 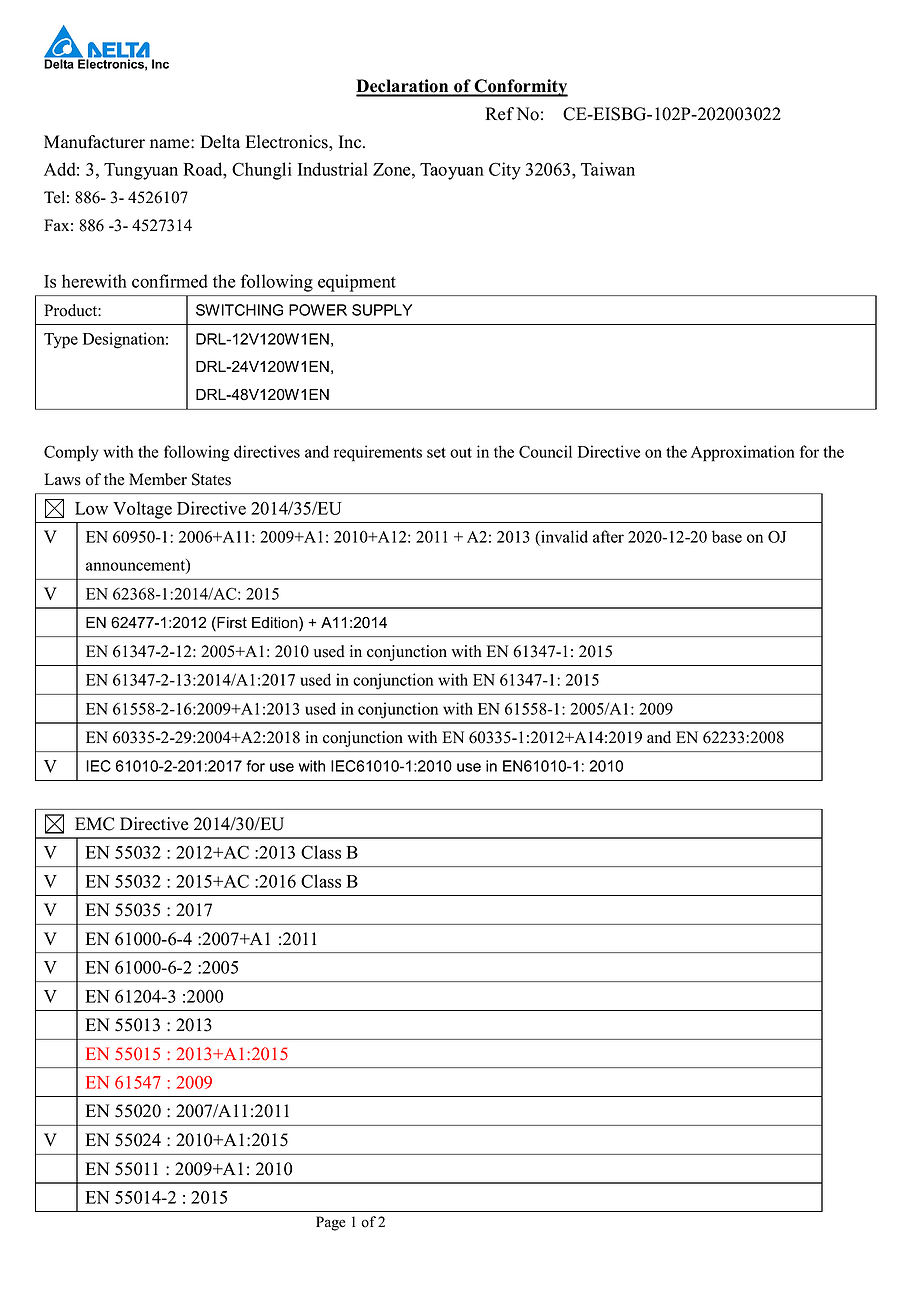 I want to click on Approximation, so click(x=743, y=453).
